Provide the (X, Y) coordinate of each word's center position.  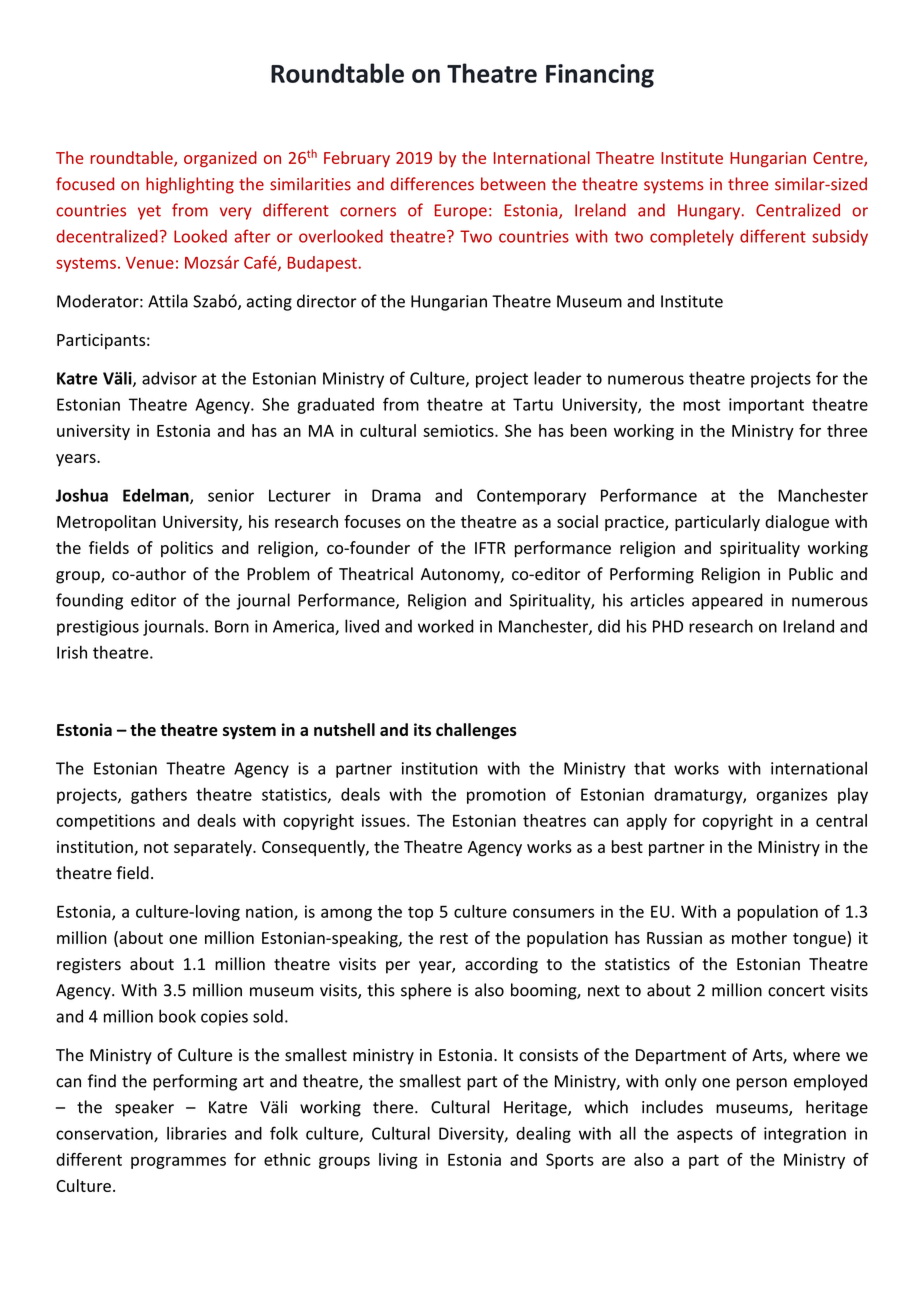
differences (432, 184)
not (156, 847)
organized (220, 159)
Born (232, 626)
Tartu (533, 404)
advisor (169, 378)
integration (805, 1135)
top (420, 913)
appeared (727, 601)
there (394, 1107)
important (766, 406)
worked (446, 626)
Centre (839, 159)
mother (759, 937)
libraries (197, 1133)
